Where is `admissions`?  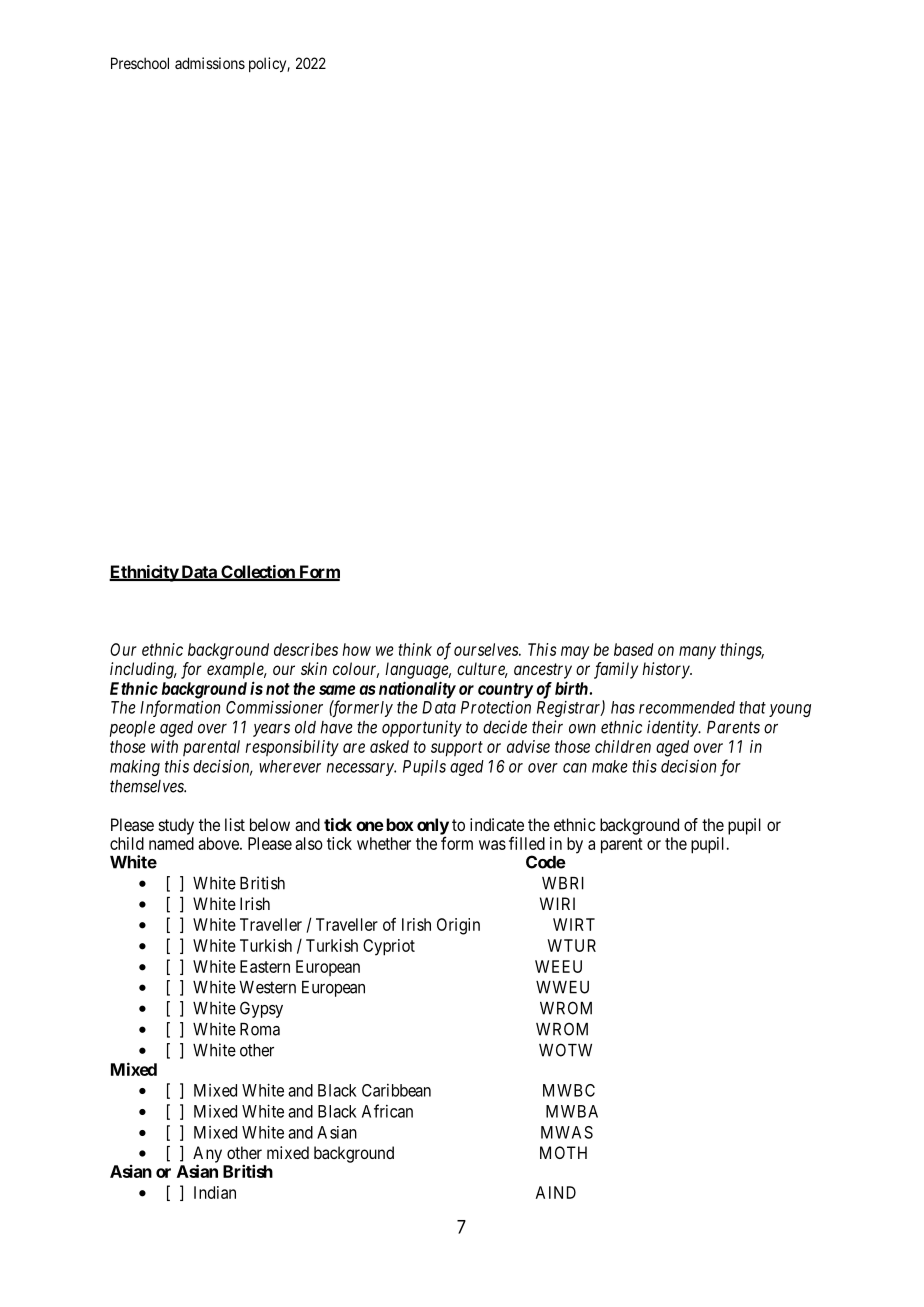 admissions is located at coordinates (210, 63).
